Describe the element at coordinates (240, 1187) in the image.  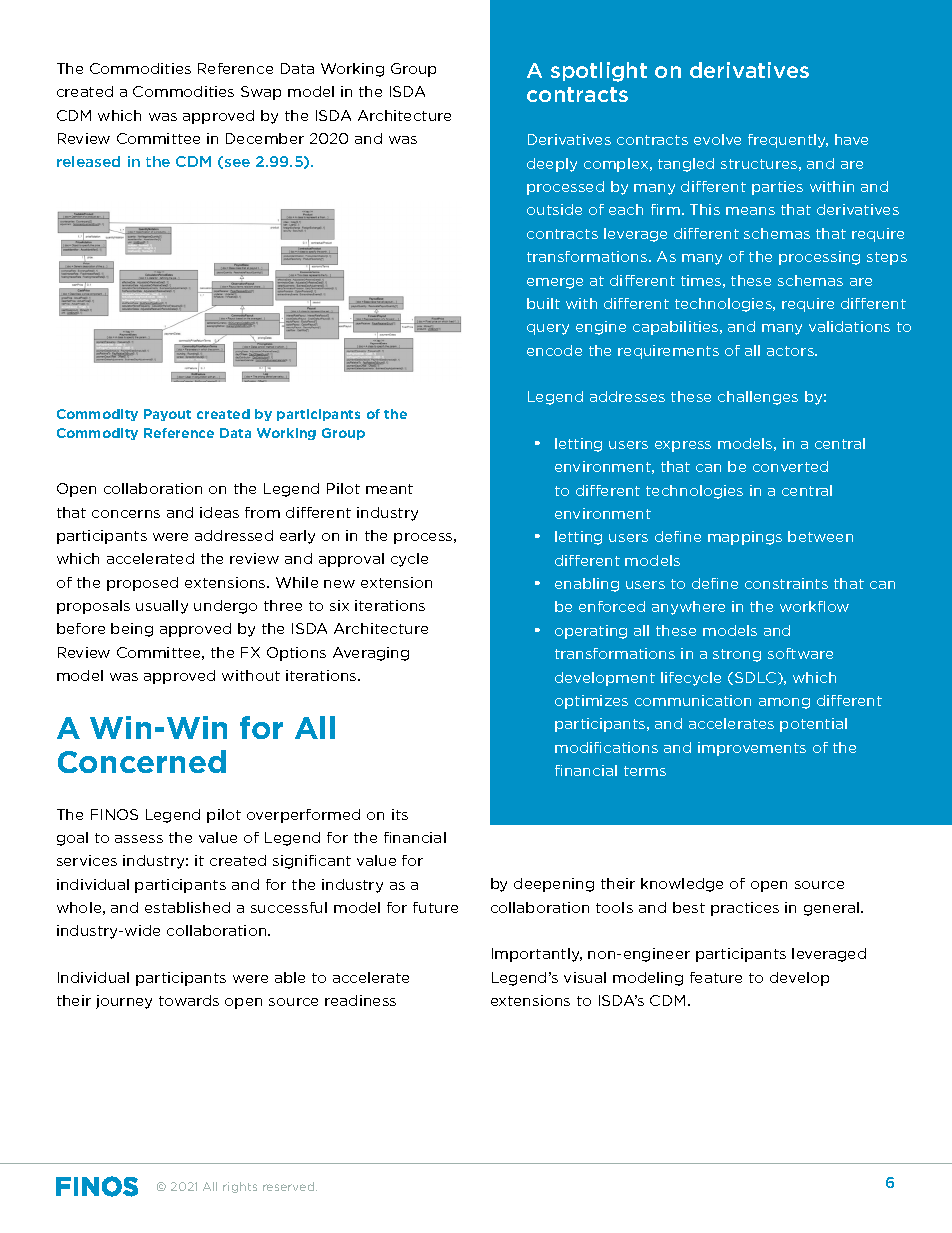
I see `rights` at that location.
